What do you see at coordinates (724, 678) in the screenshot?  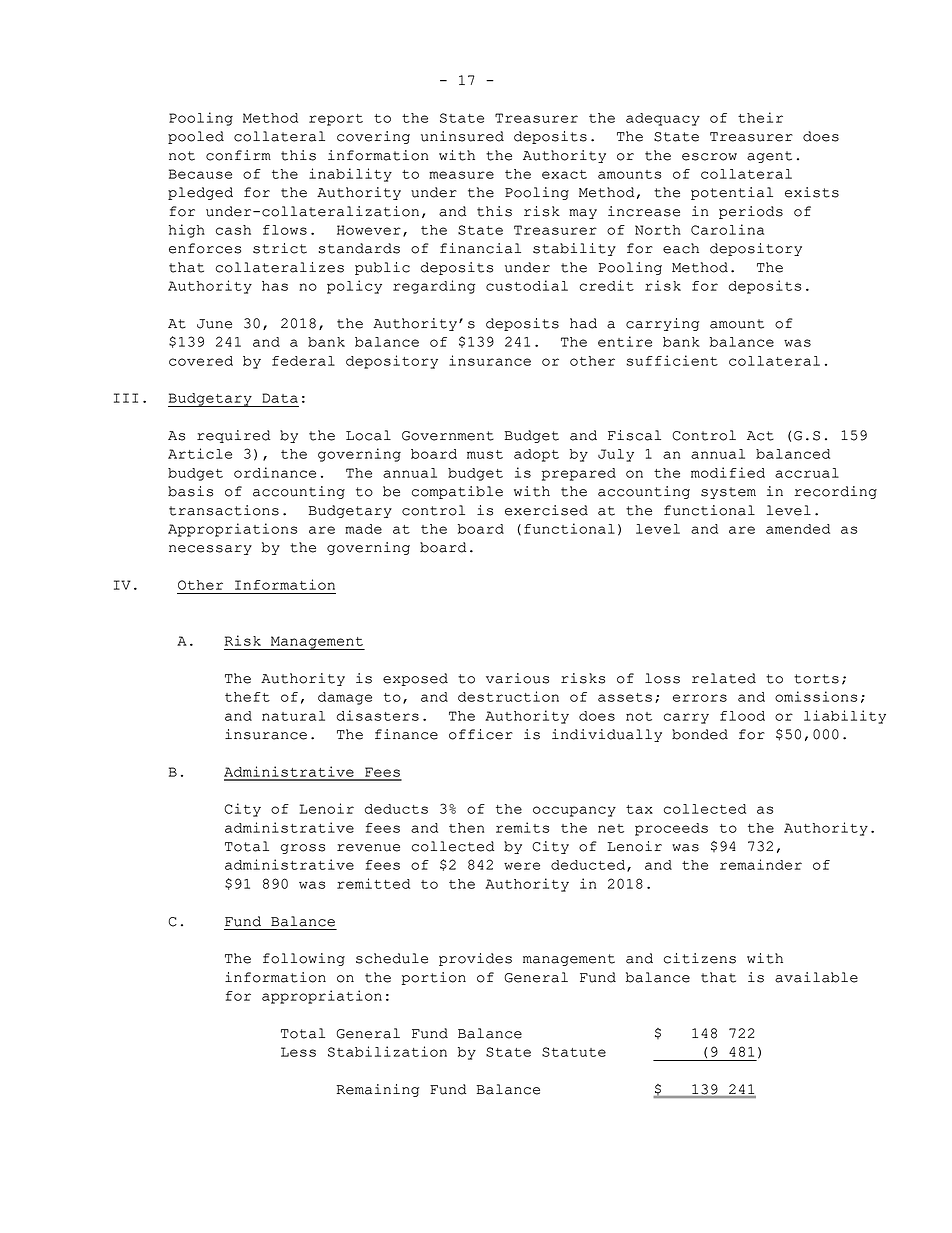 I see `related` at bounding box center [724, 678].
